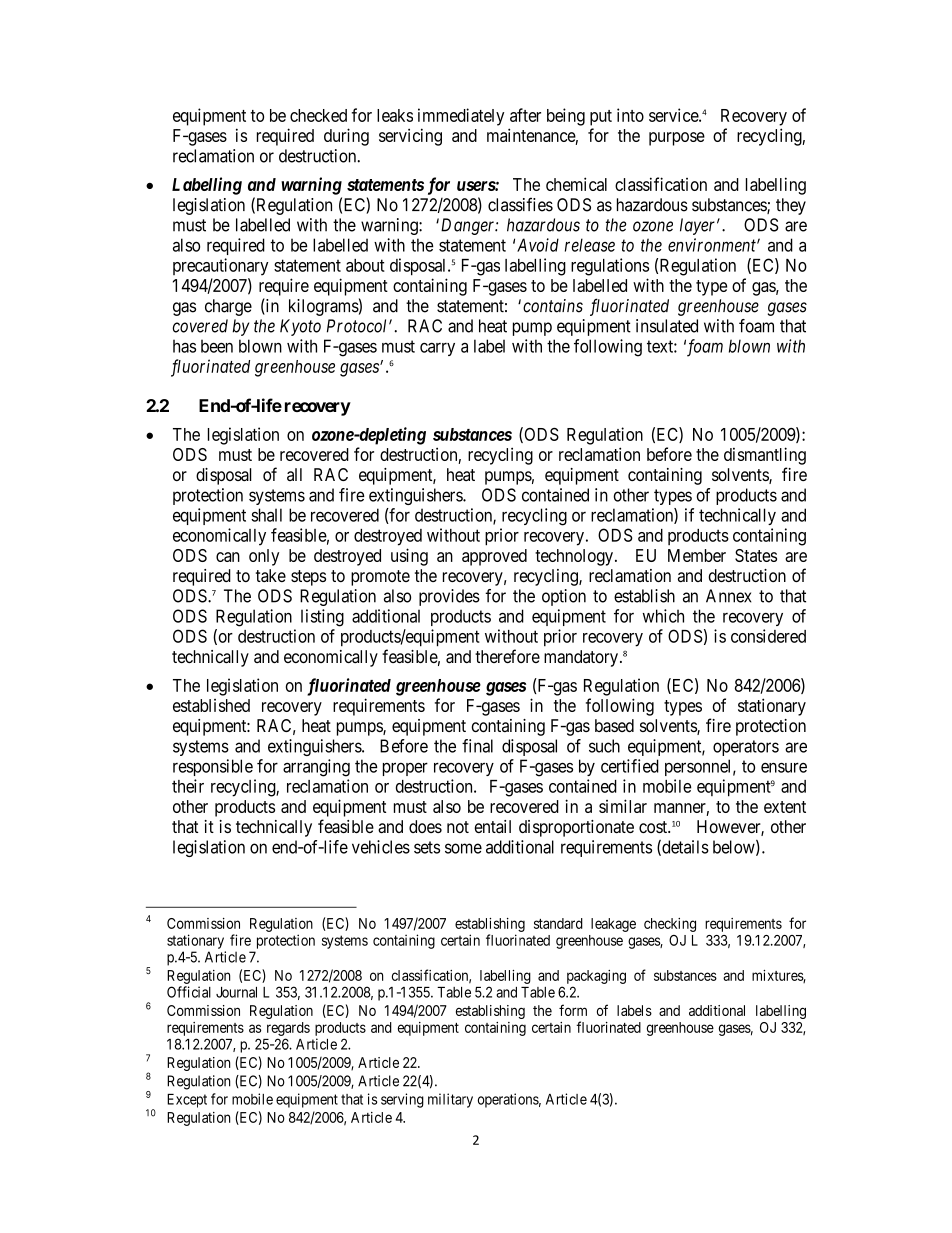 The image size is (952, 1233). Describe the element at coordinates (450, 1100) in the image. I see `military` at that location.
